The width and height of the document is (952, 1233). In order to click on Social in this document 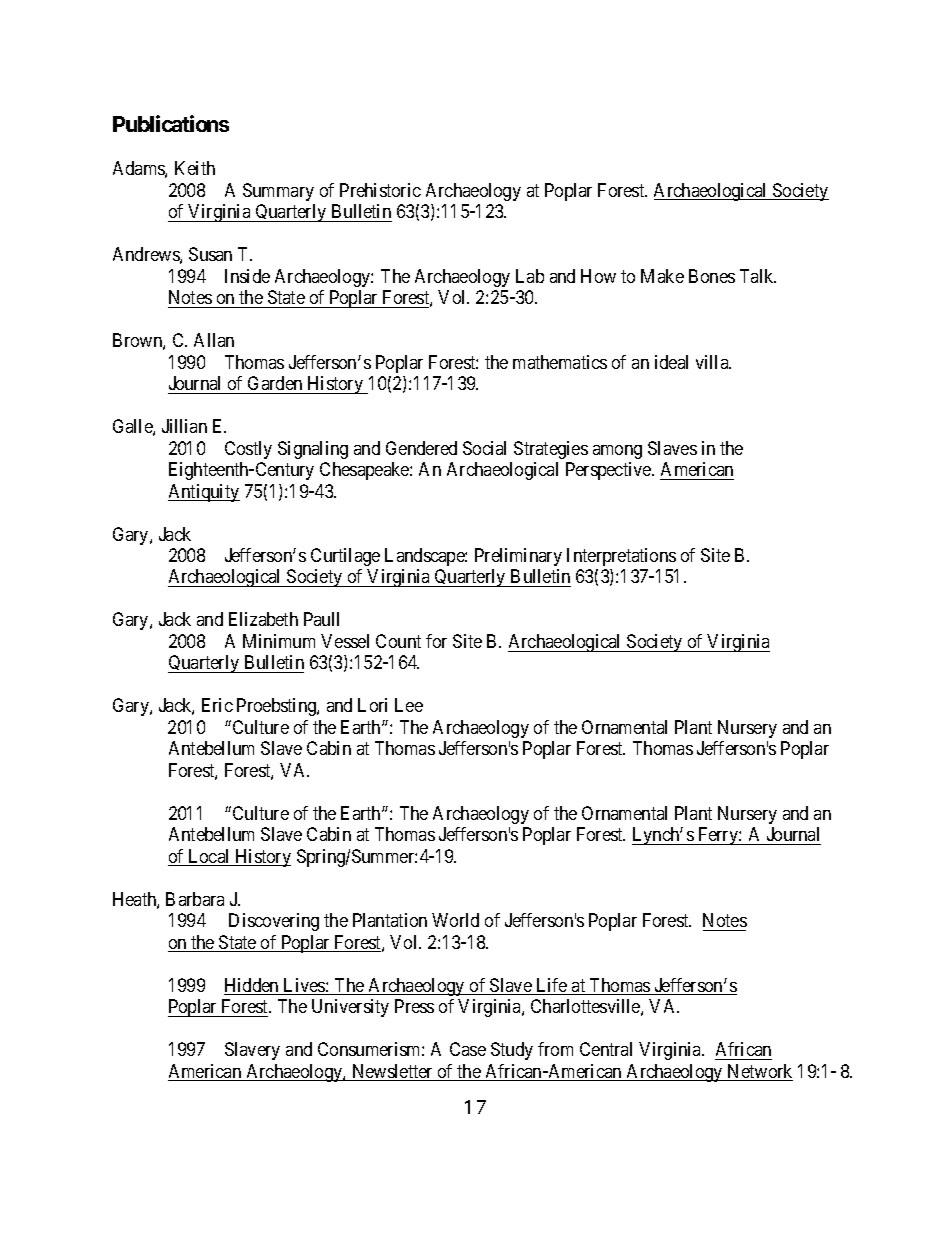, I will do `click(484, 448)`.
